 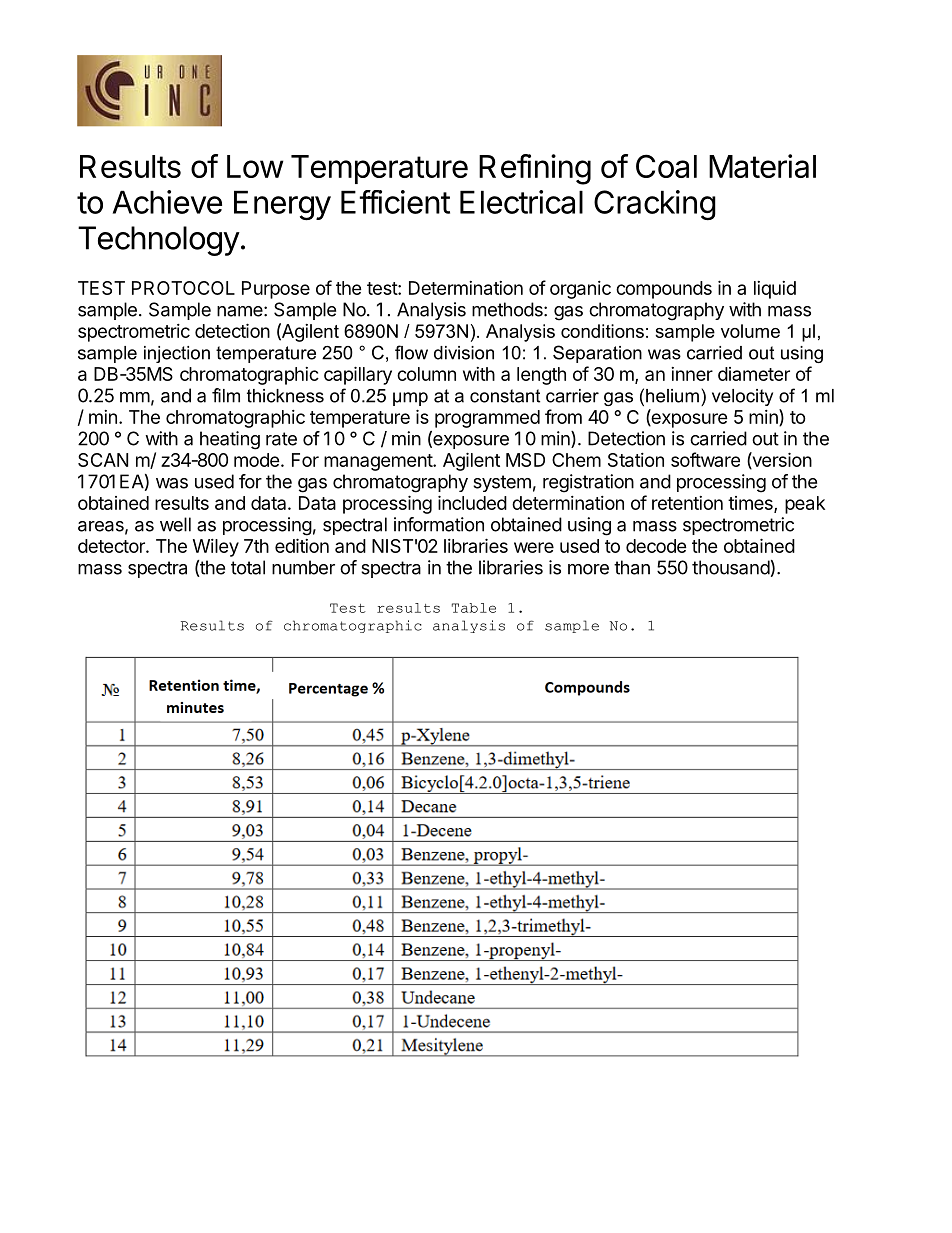 I want to click on Achieve, so click(x=167, y=202).
